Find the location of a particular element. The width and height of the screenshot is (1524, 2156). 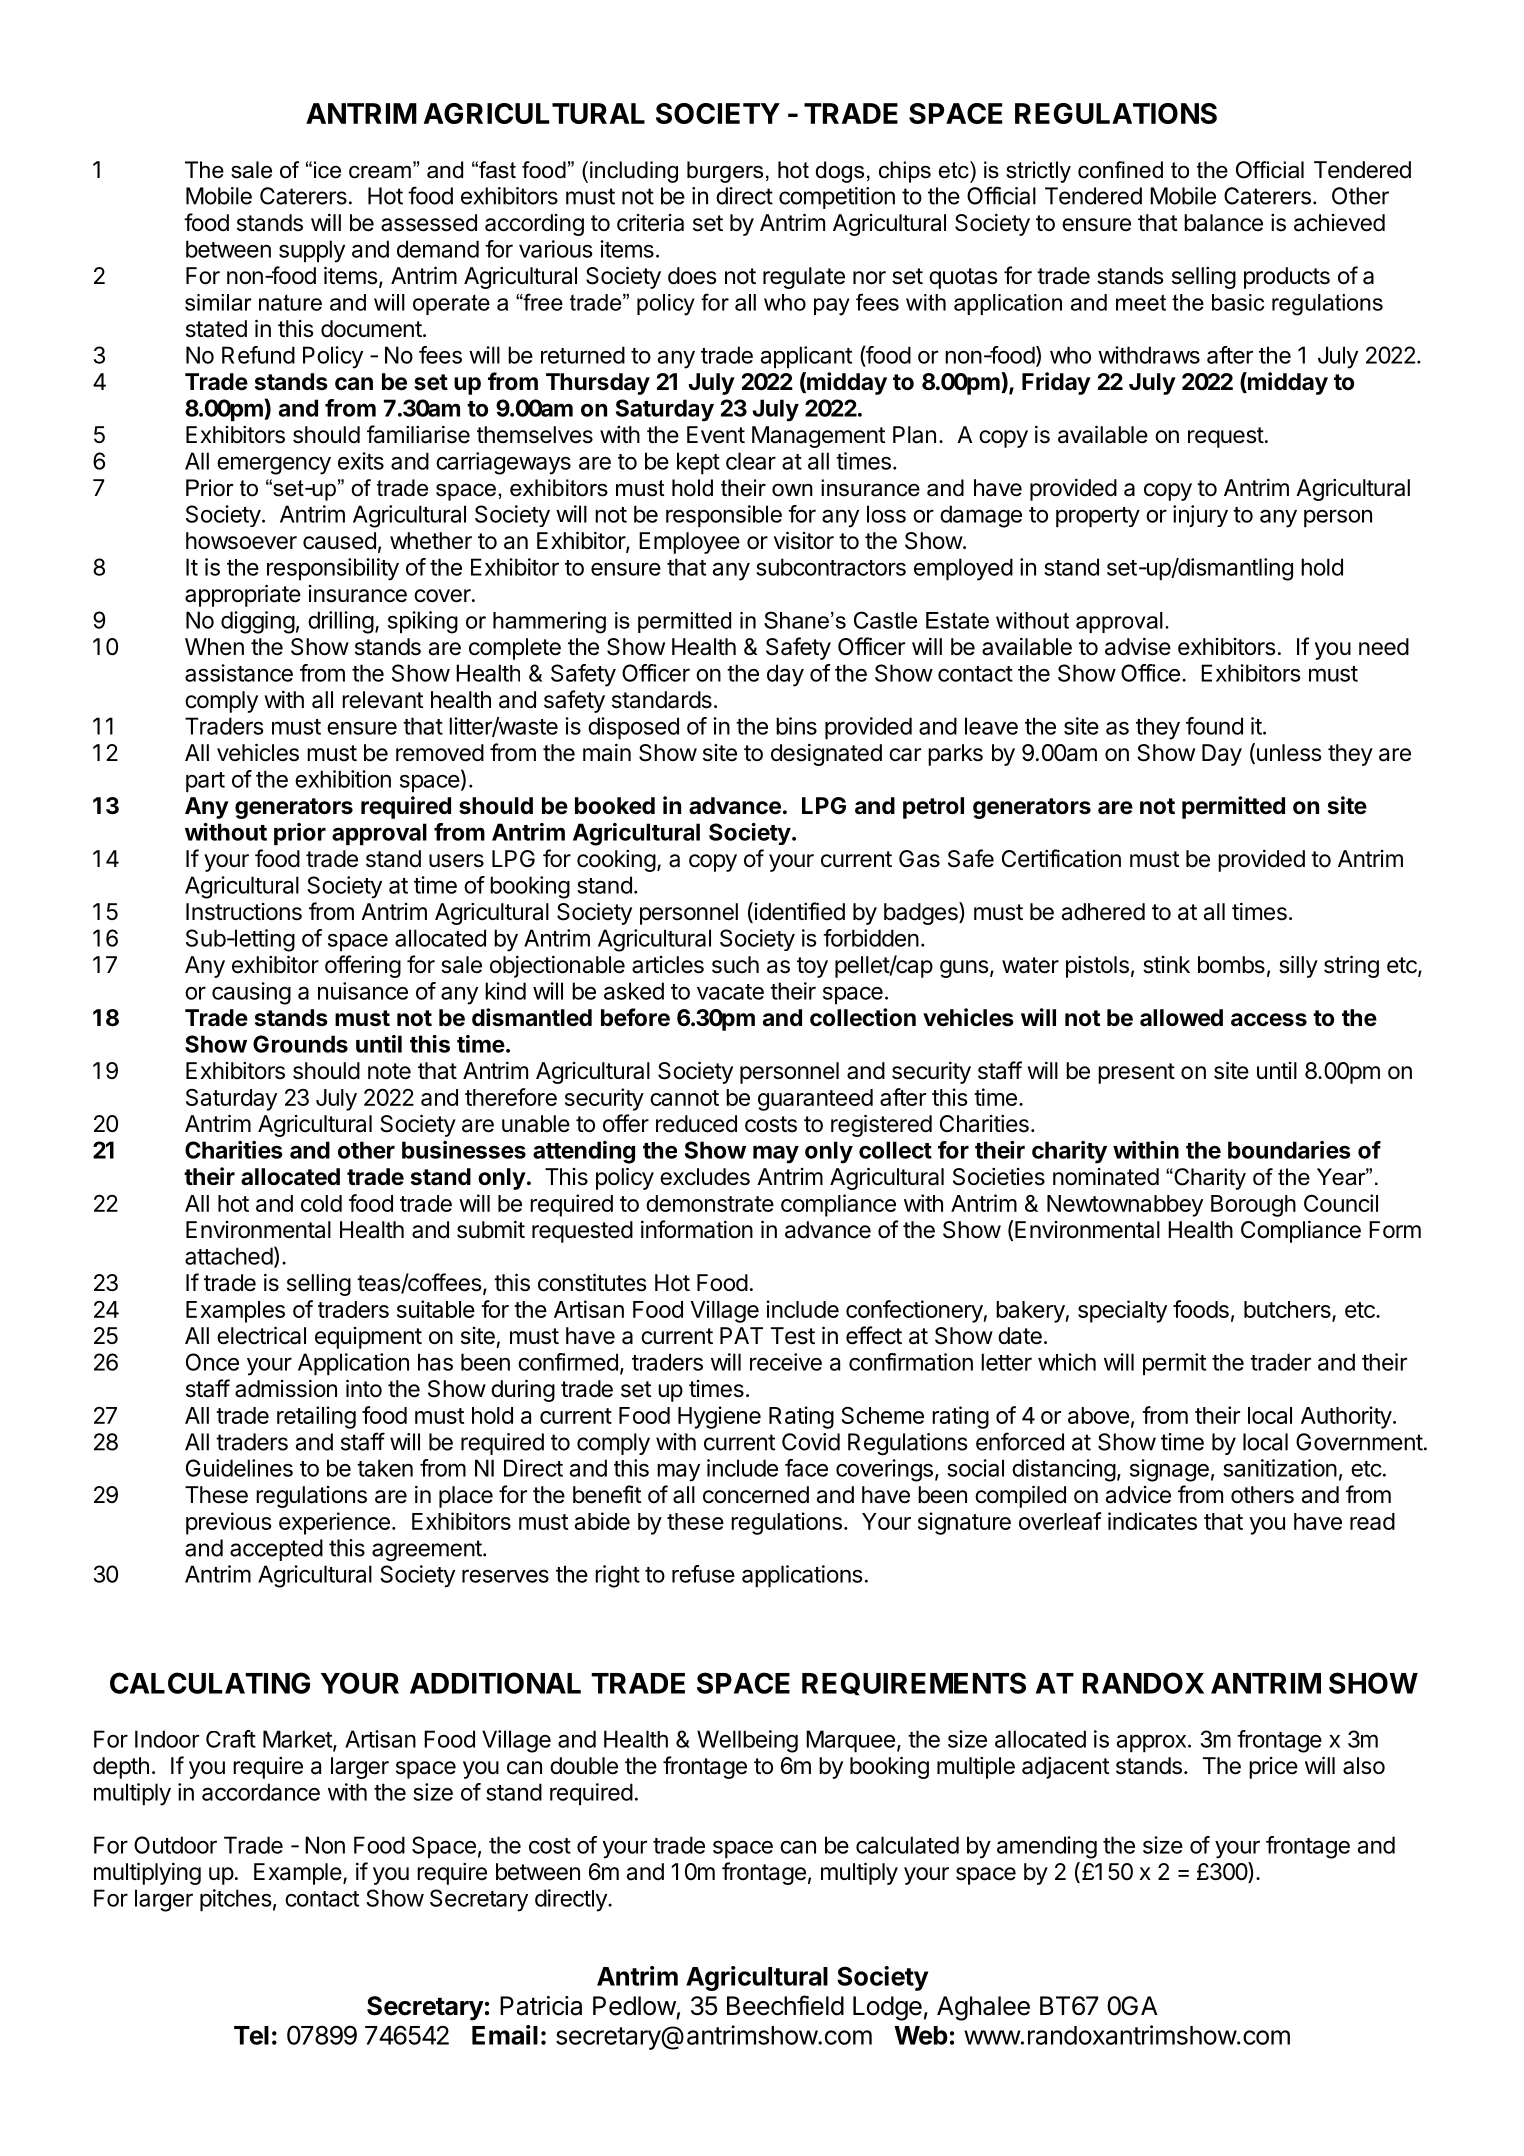

amending is located at coordinates (1047, 1847).
